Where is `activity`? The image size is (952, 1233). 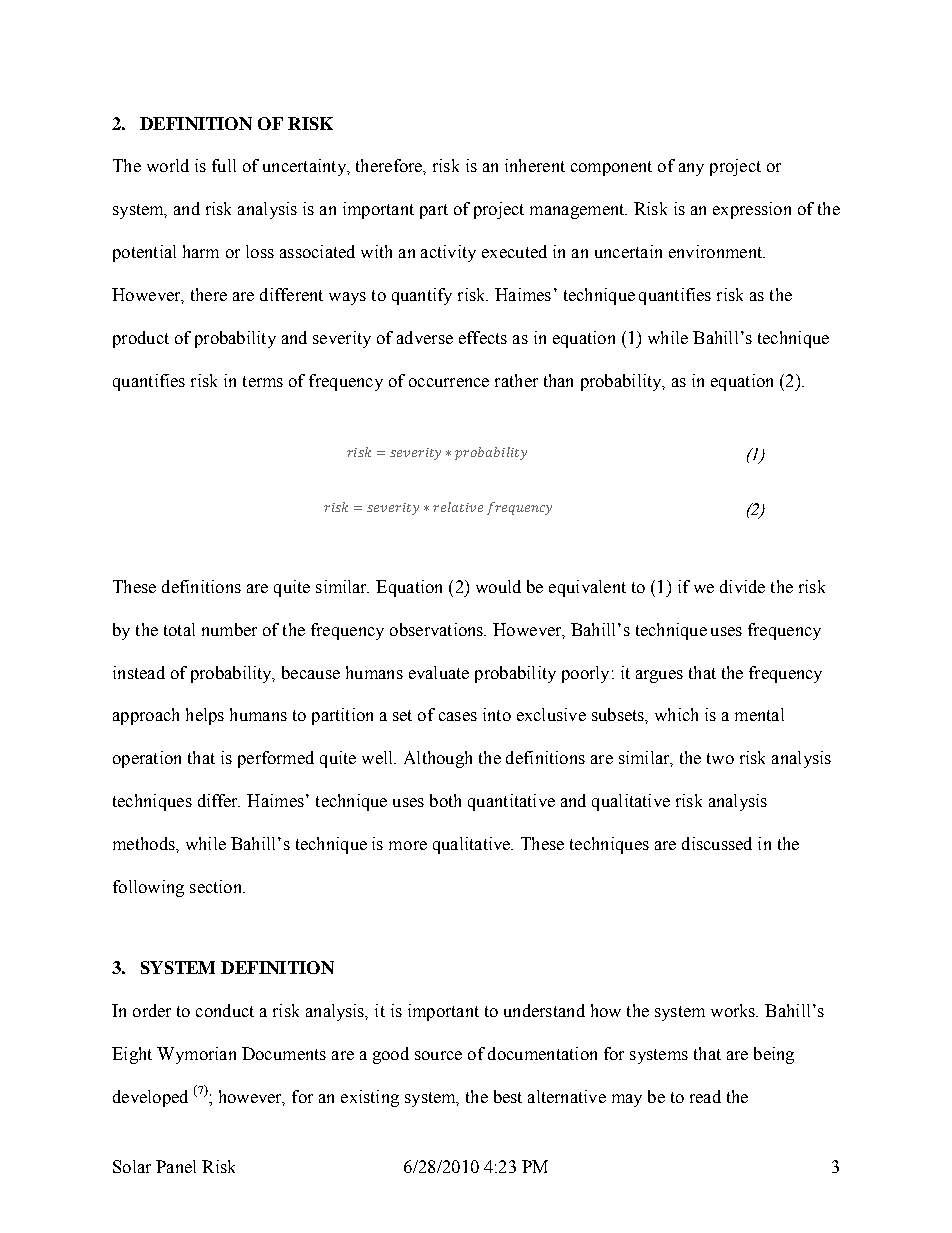 activity is located at coordinates (448, 253).
